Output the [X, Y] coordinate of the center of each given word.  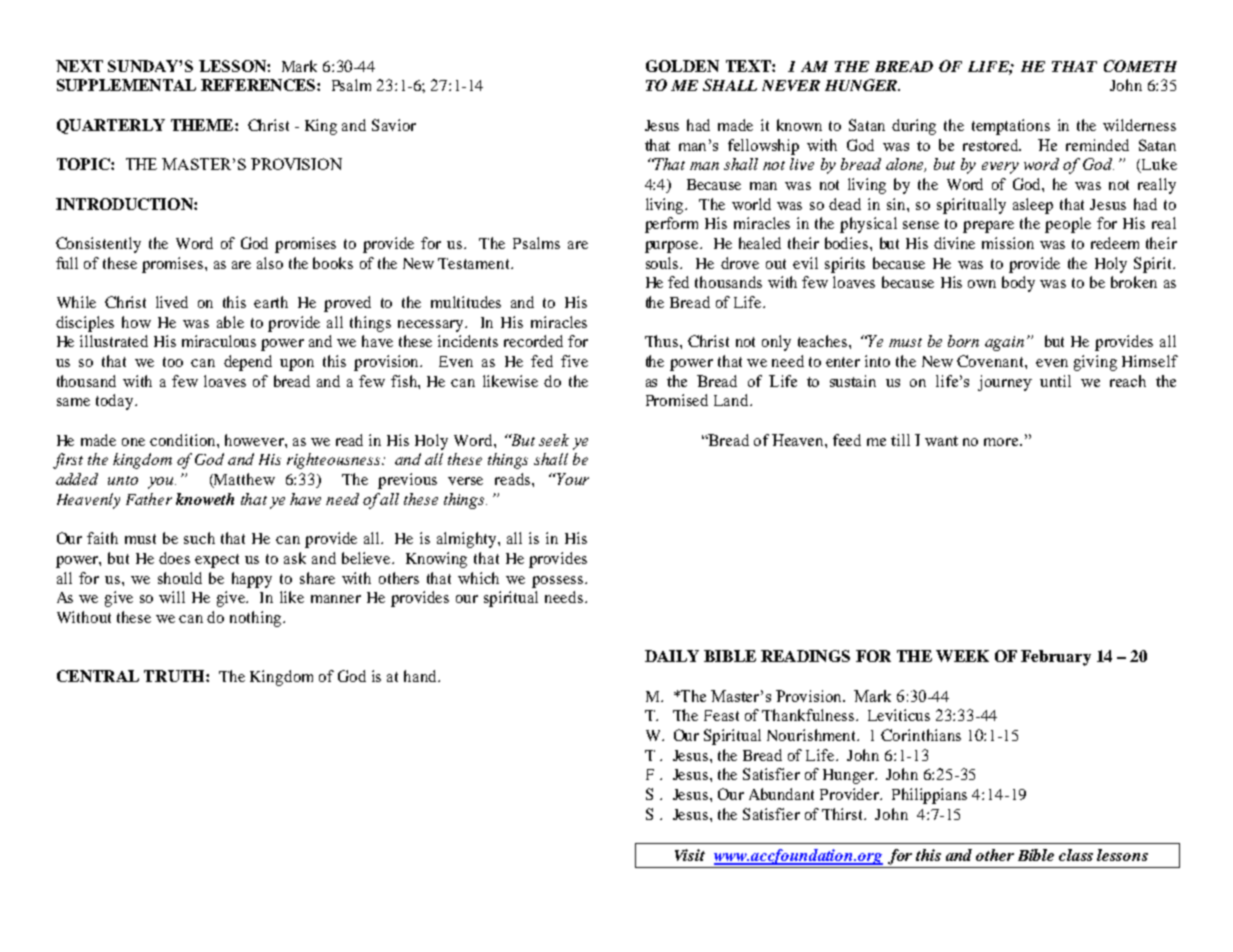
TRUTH [175, 676]
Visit [690, 855]
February [1056, 658]
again [1004, 343]
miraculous [219, 341]
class [1076, 855]
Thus [663, 341]
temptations [1011, 127]
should [180, 578]
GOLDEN [682, 66]
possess [559, 582]
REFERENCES [259, 85]
